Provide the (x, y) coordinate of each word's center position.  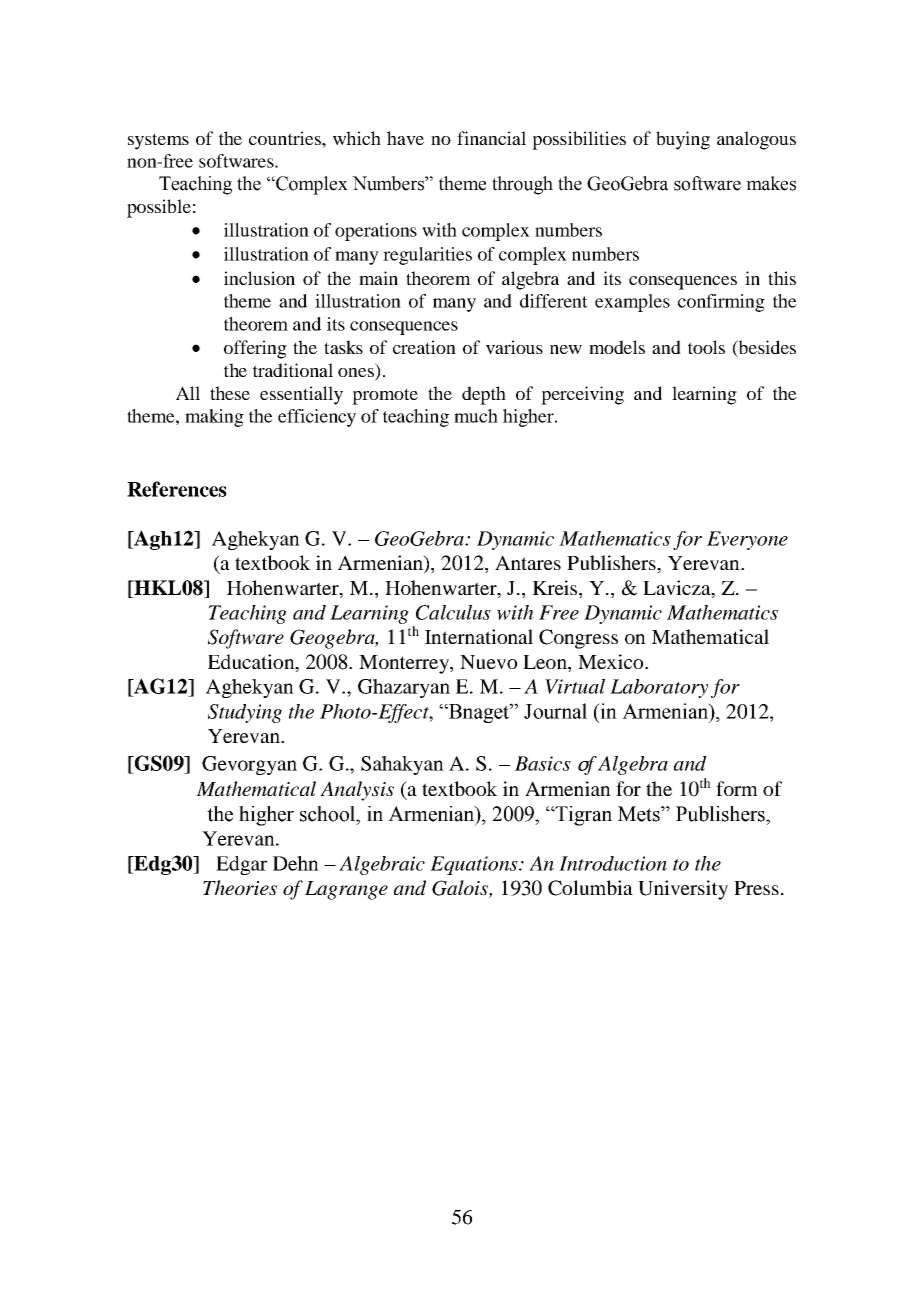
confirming (721, 303)
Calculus (453, 612)
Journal (555, 711)
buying (683, 140)
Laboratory (659, 688)
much (476, 416)
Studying (245, 713)
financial (491, 138)
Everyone (747, 540)
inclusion (259, 278)
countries (286, 138)
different (554, 301)
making (214, 418)
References (177, 489)
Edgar (241, 865)
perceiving (582, 395)
